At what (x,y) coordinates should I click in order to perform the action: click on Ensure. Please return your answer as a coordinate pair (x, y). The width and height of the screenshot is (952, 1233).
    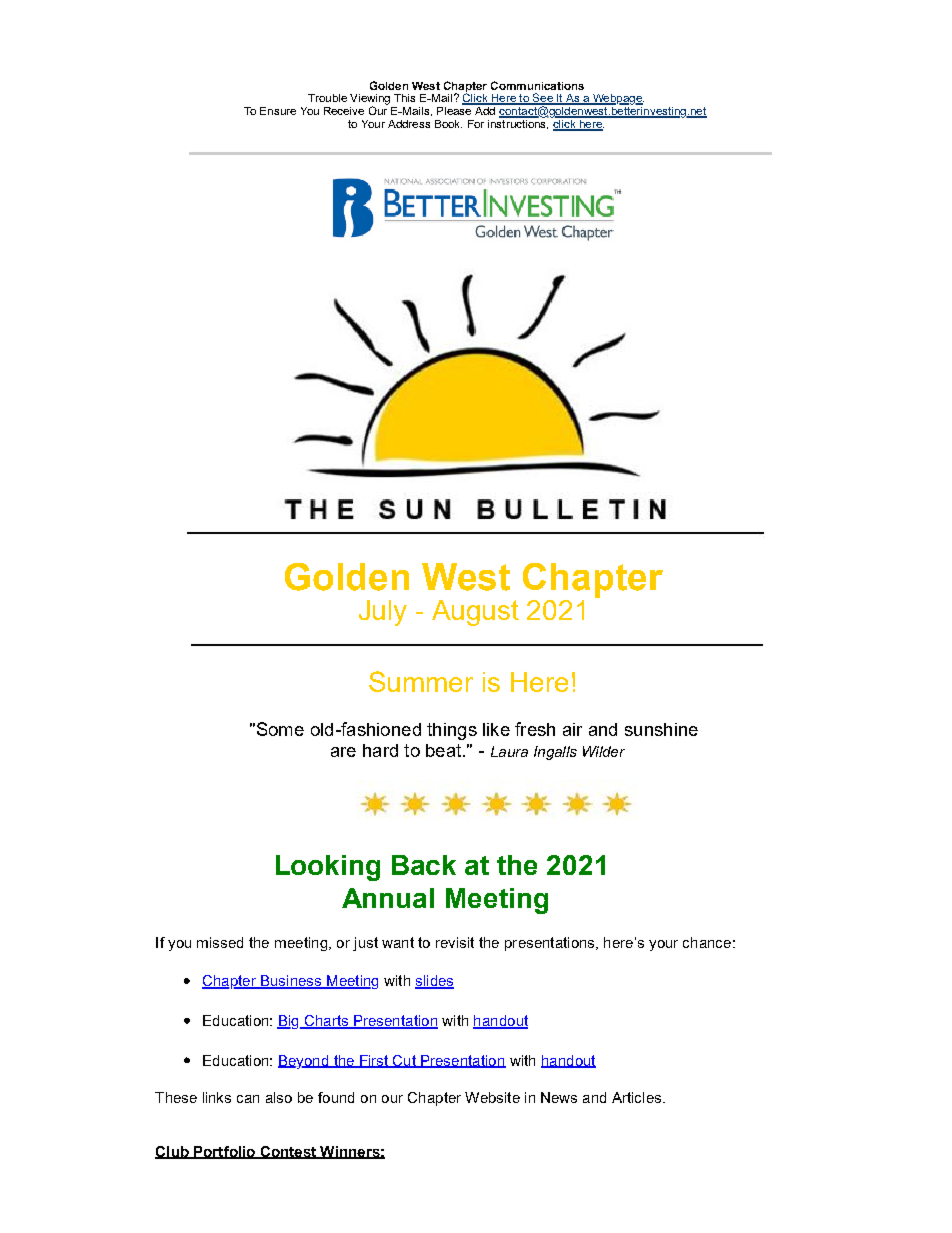
    Looking at the image, I should click on (278, 111).
